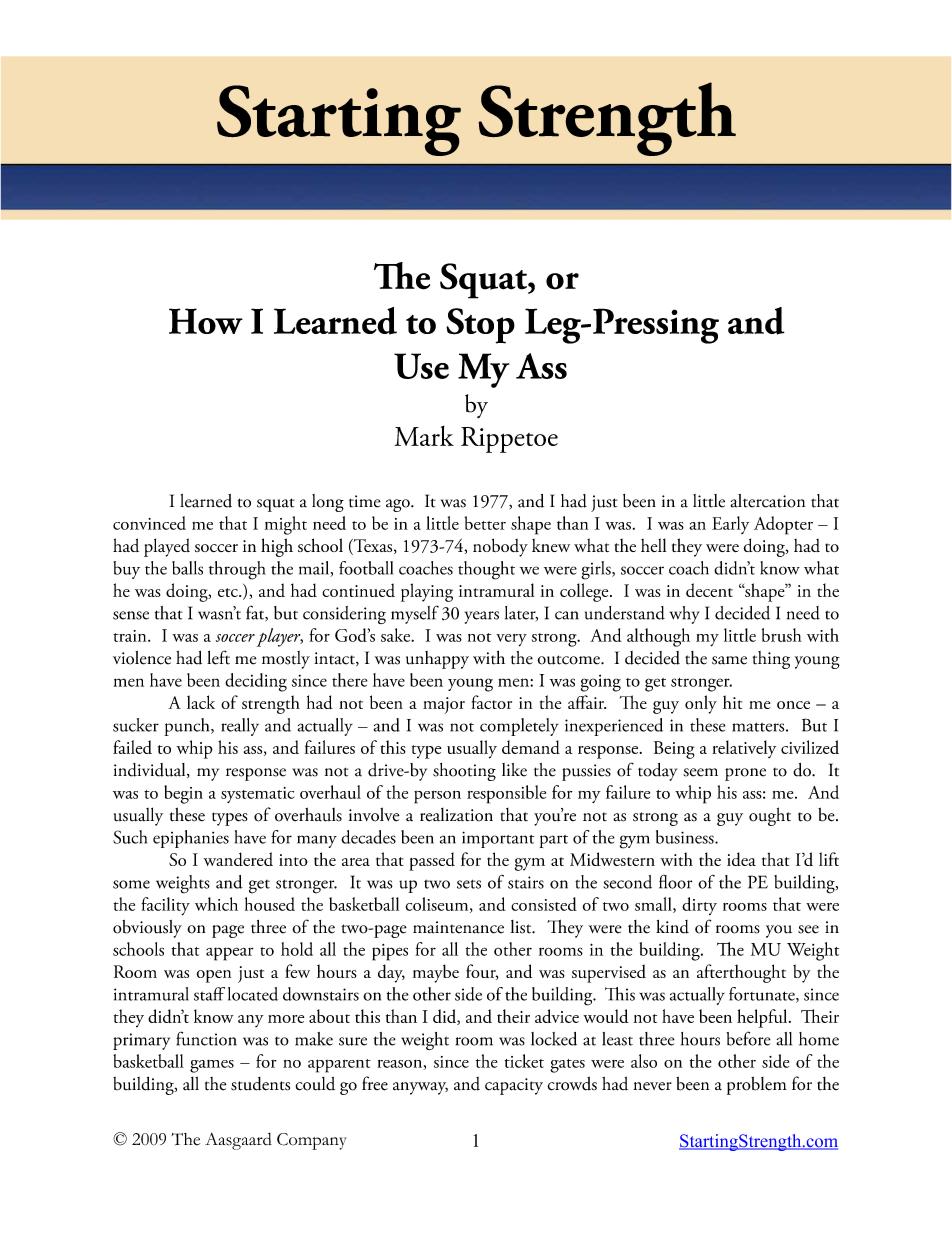 This page has width=952, height=1233. Describe the element at coordinates (519, 727) in the page. I see `completely` at that location.
